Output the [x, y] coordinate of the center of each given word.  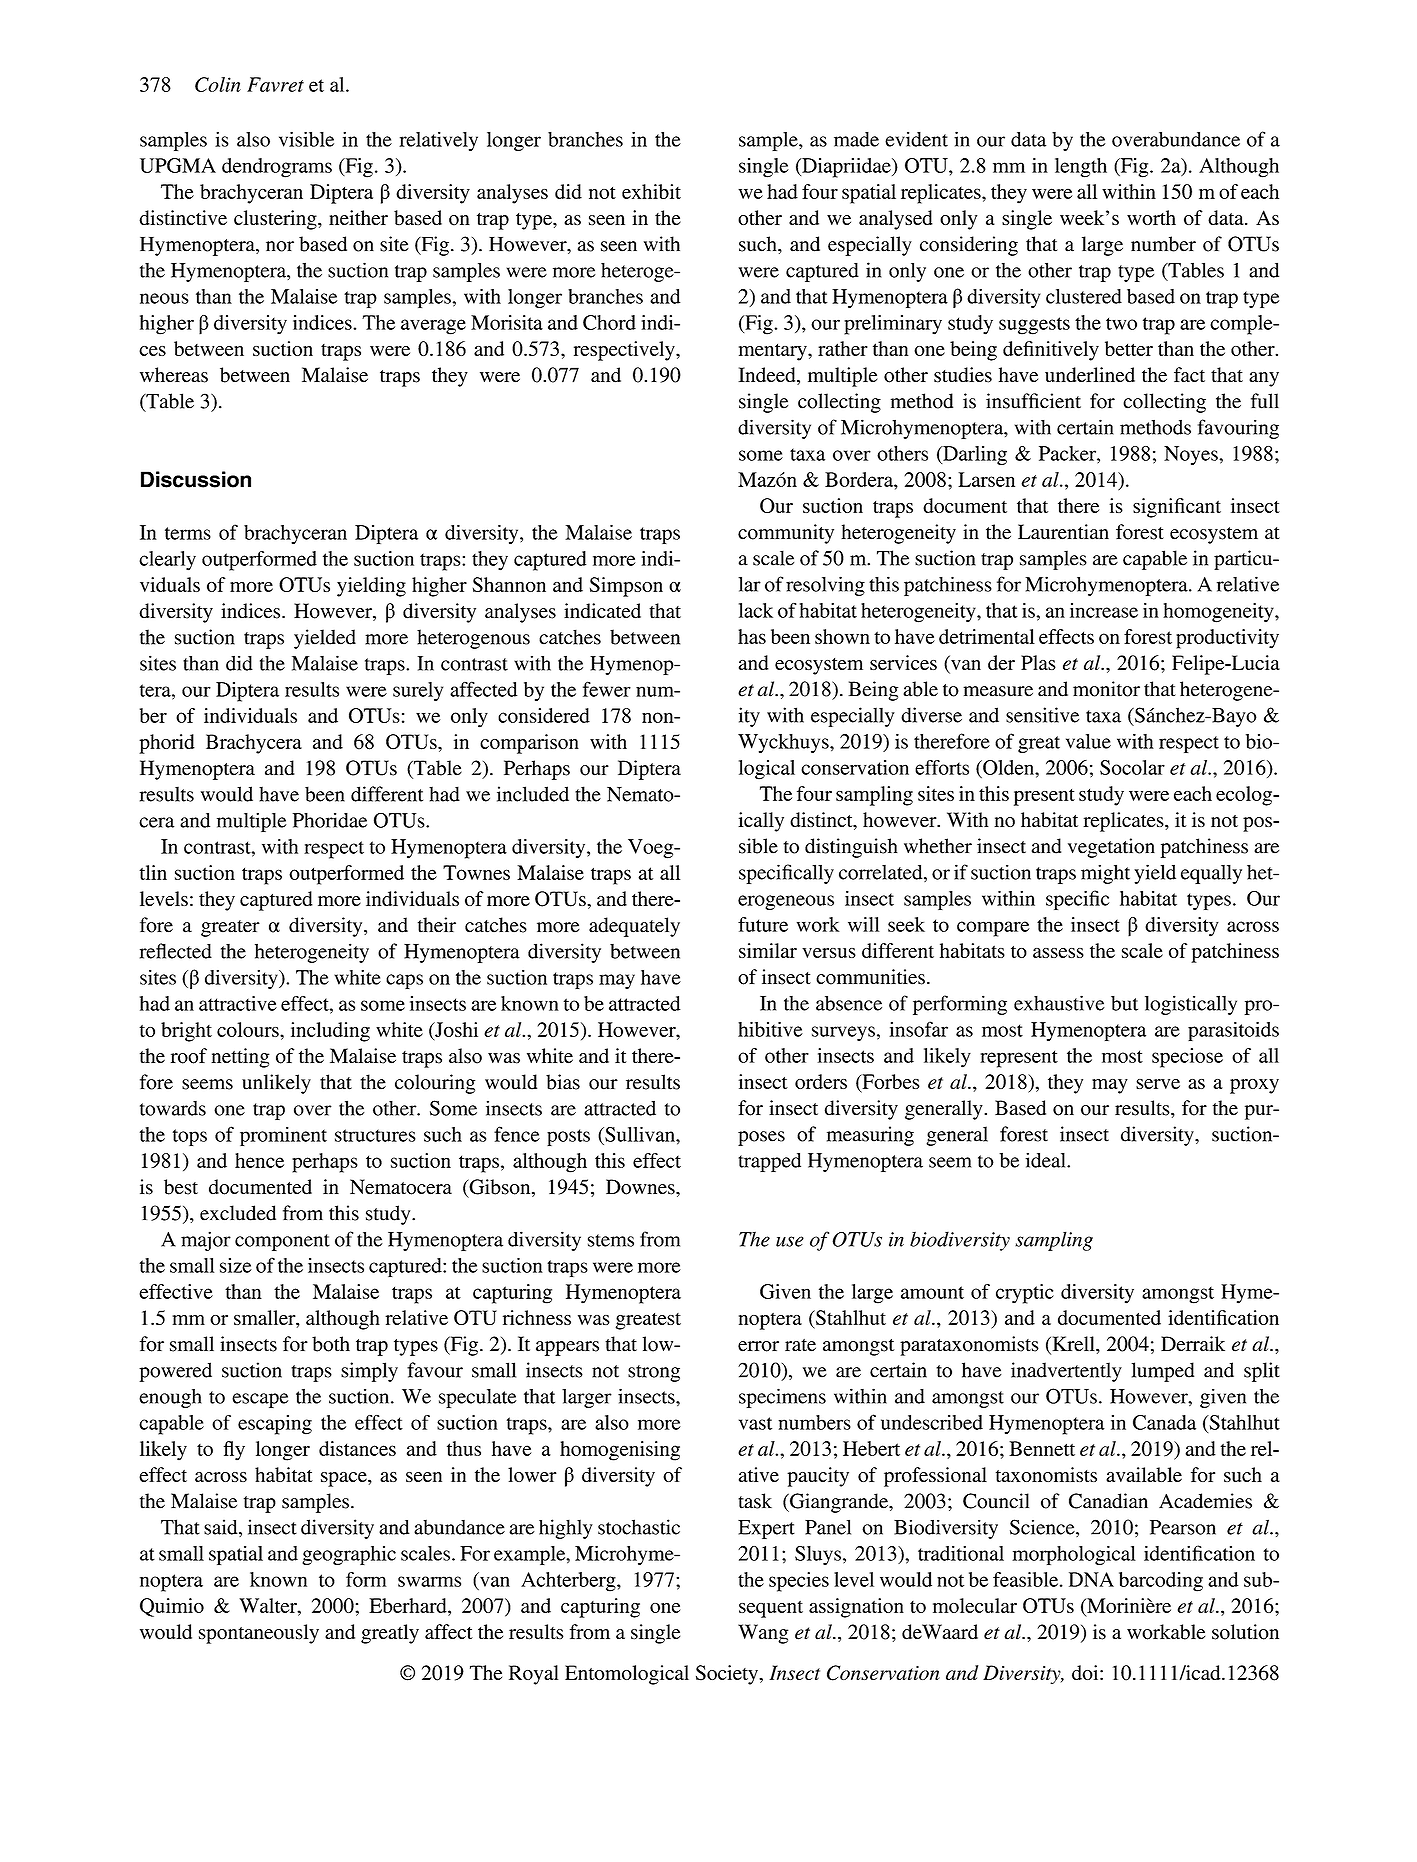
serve [1158, 1084]
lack [756, 610]
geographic [349, 1555]
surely [418, 691]
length [1081, 168]
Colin [218, 84]
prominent [283, 1136]
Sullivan [640, 1134]
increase [1104, 610]
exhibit [651, 191]
